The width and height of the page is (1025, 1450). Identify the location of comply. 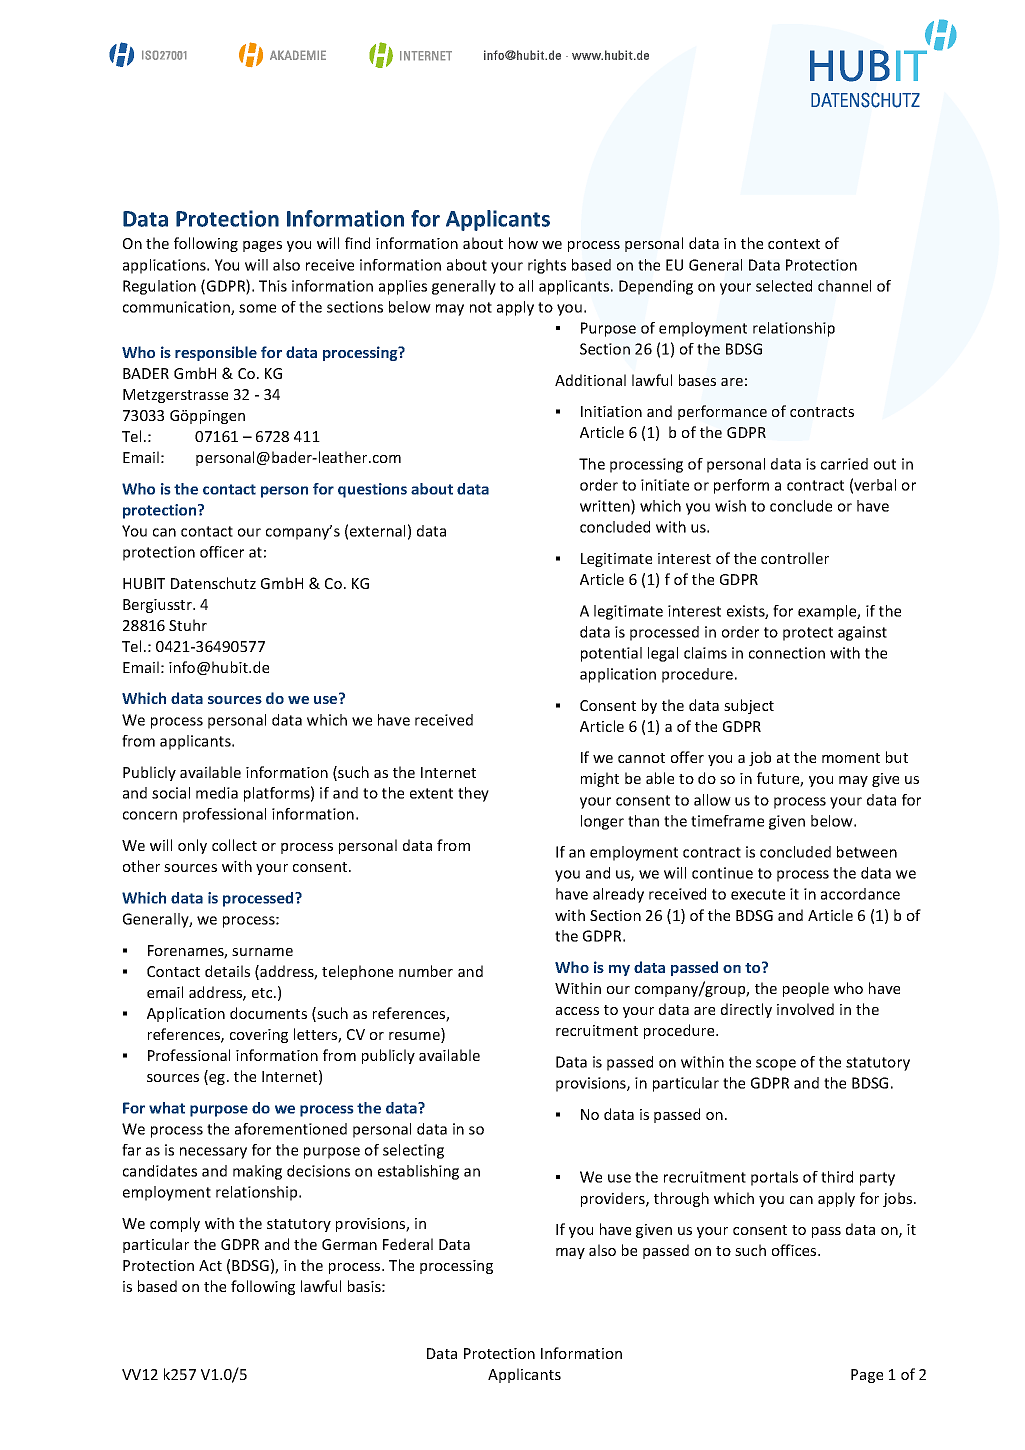
(175, 1224).
